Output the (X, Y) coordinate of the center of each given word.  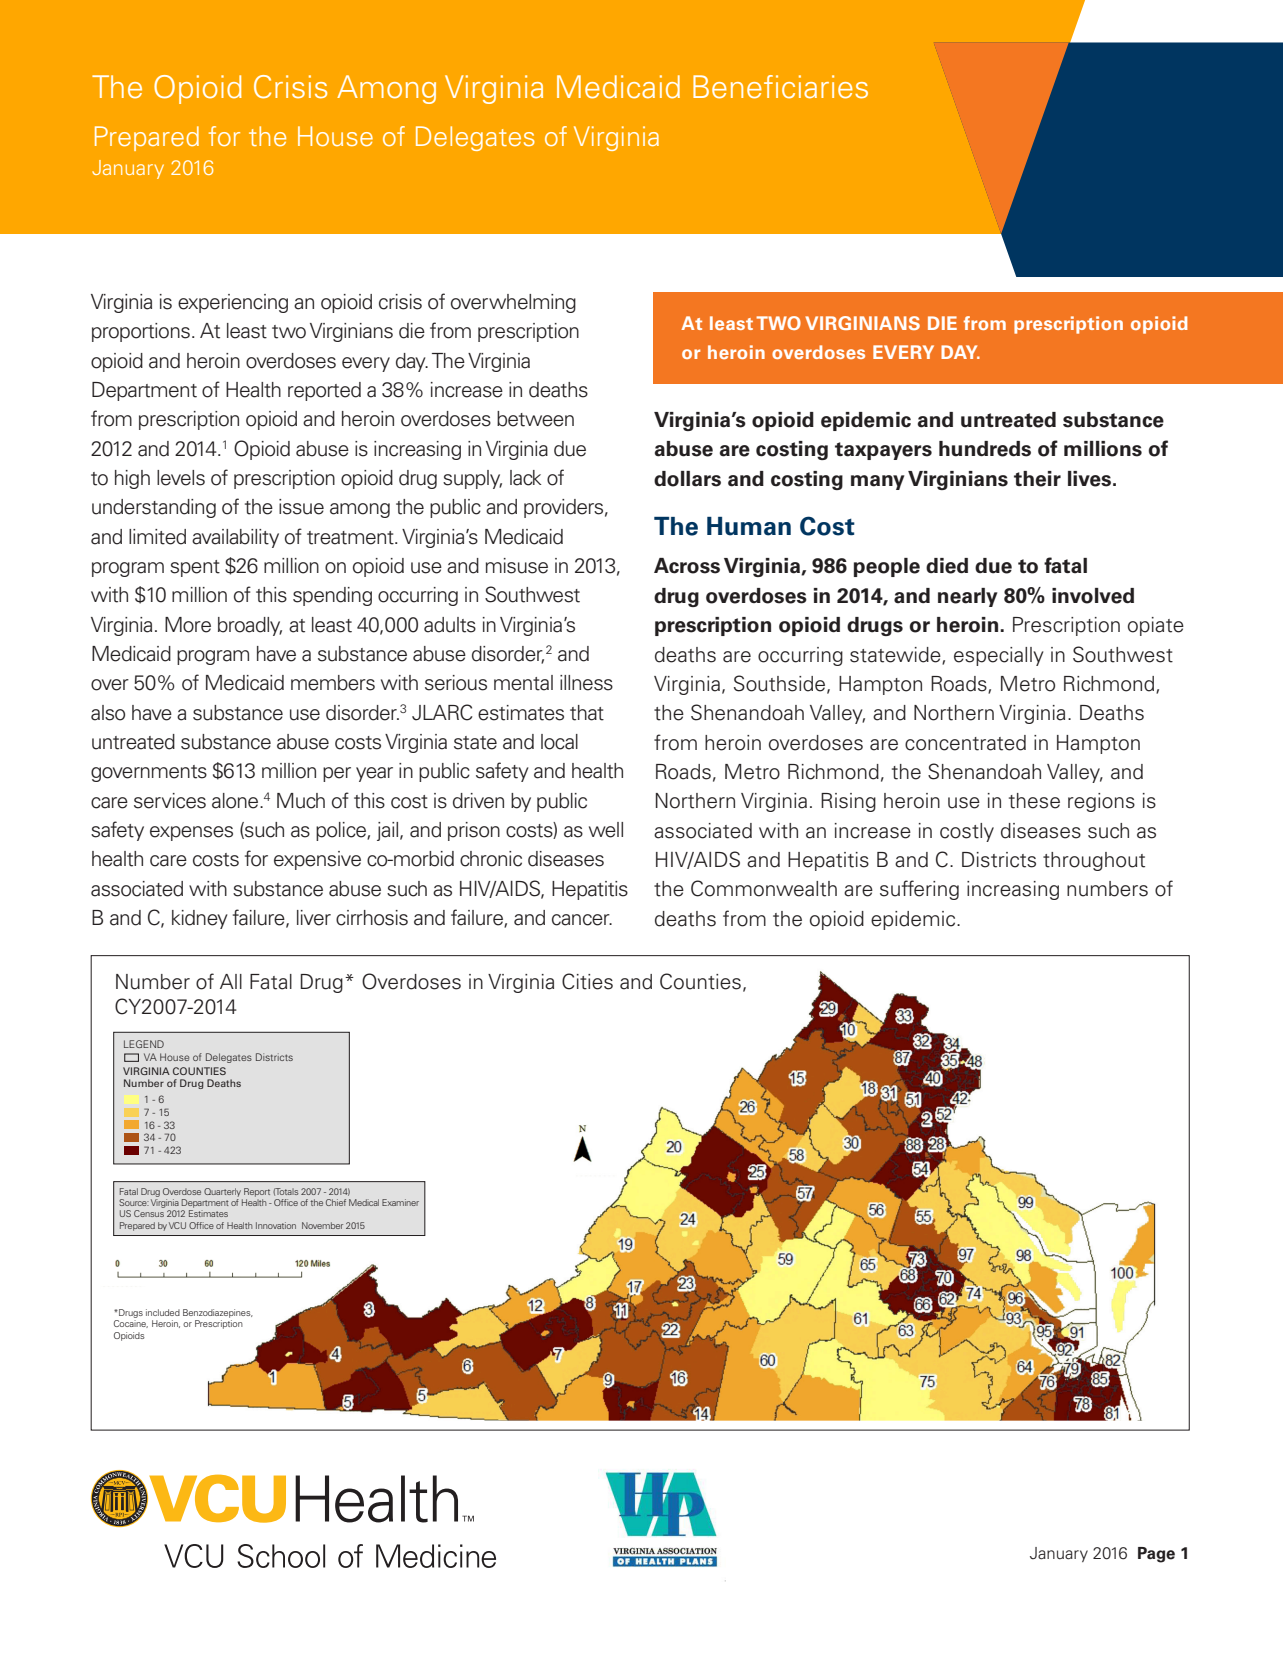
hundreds (985, 449)
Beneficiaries (780, 87)
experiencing (233, 303)
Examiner (400, 1202)
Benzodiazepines (218, 1313)
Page (1156, 1555)
